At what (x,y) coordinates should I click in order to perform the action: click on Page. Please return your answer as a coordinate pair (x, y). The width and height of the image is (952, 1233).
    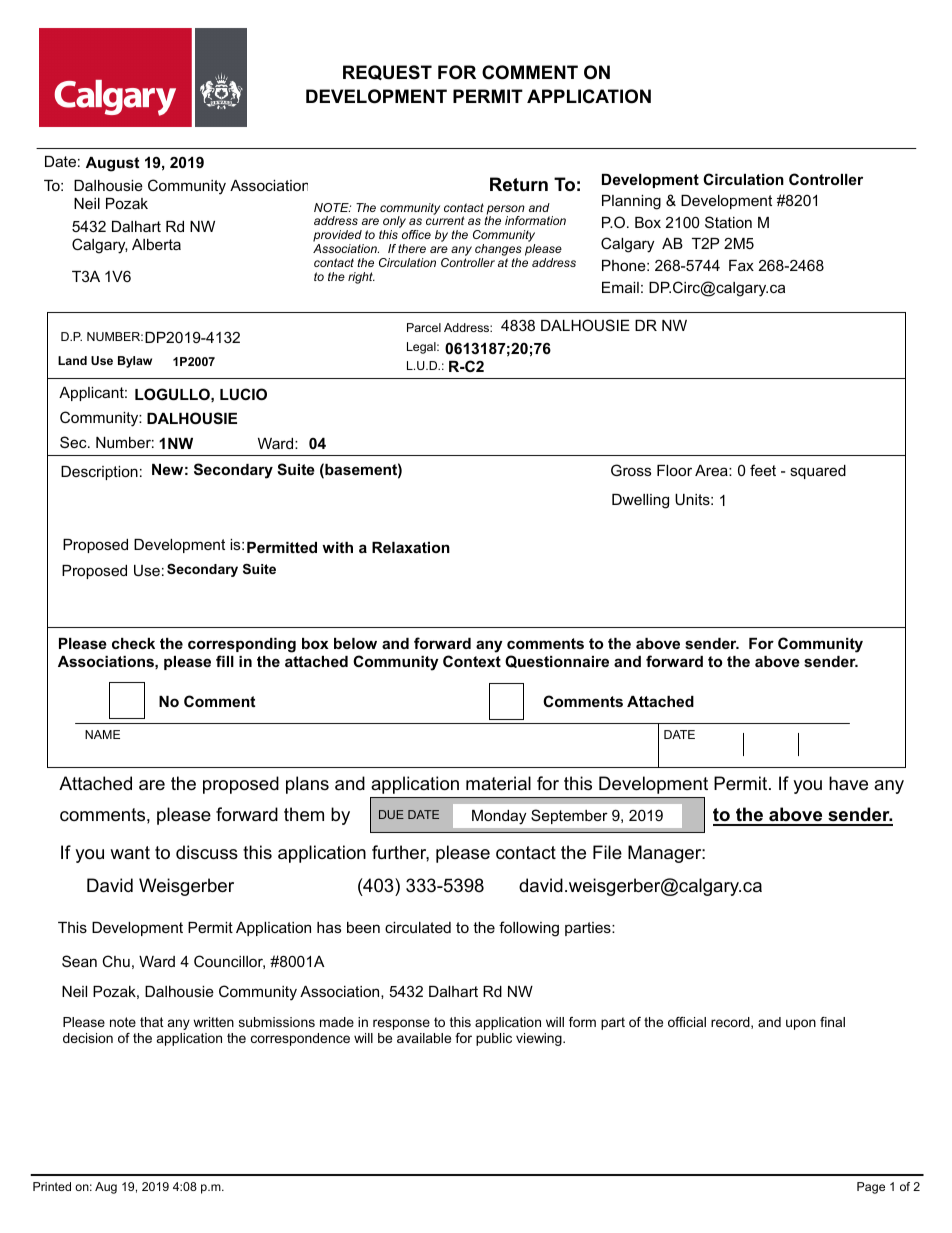
    Looking at the image, I should click on (871, 1188).
